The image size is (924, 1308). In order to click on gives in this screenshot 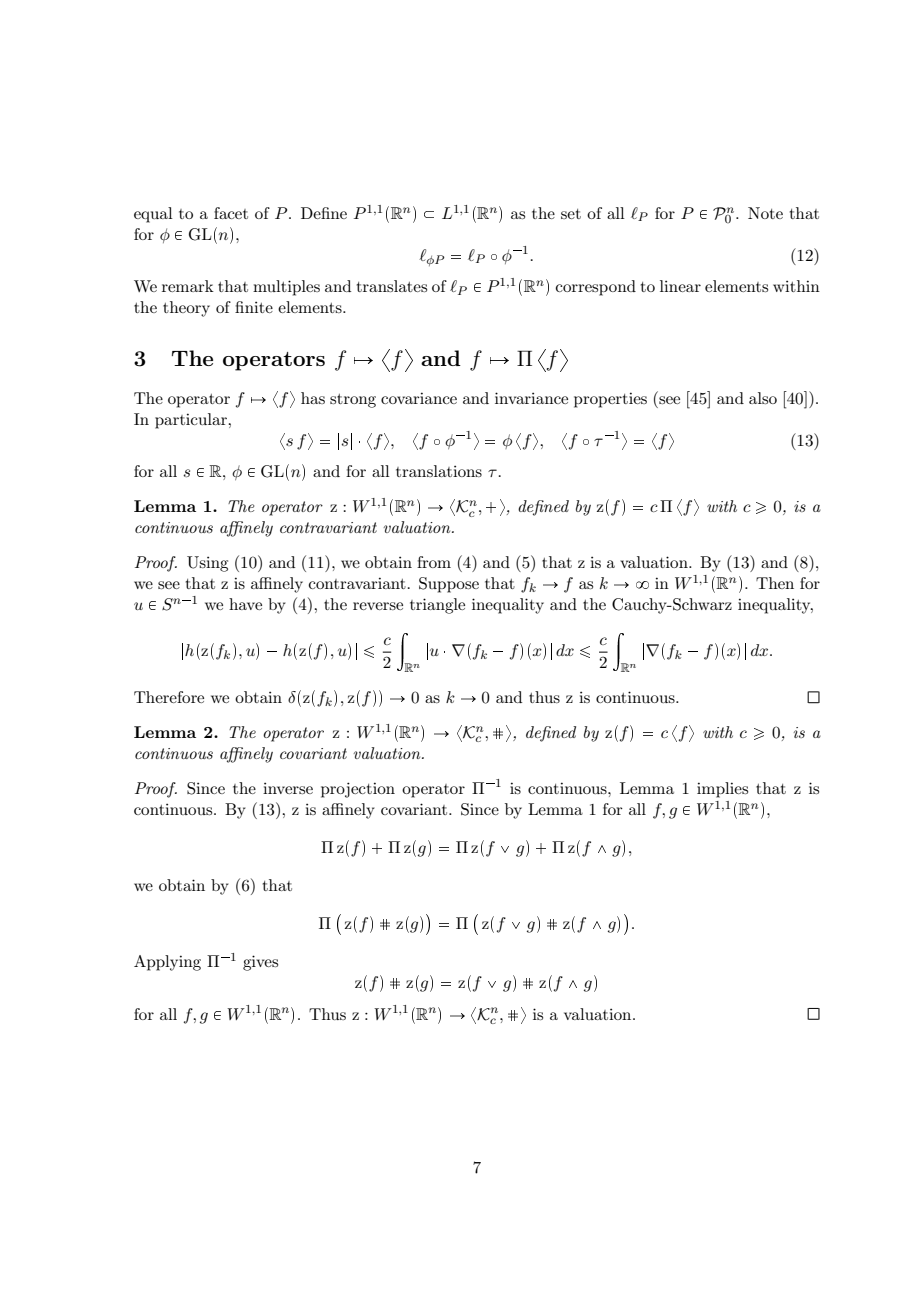, I will do `click(260, 963)`.
